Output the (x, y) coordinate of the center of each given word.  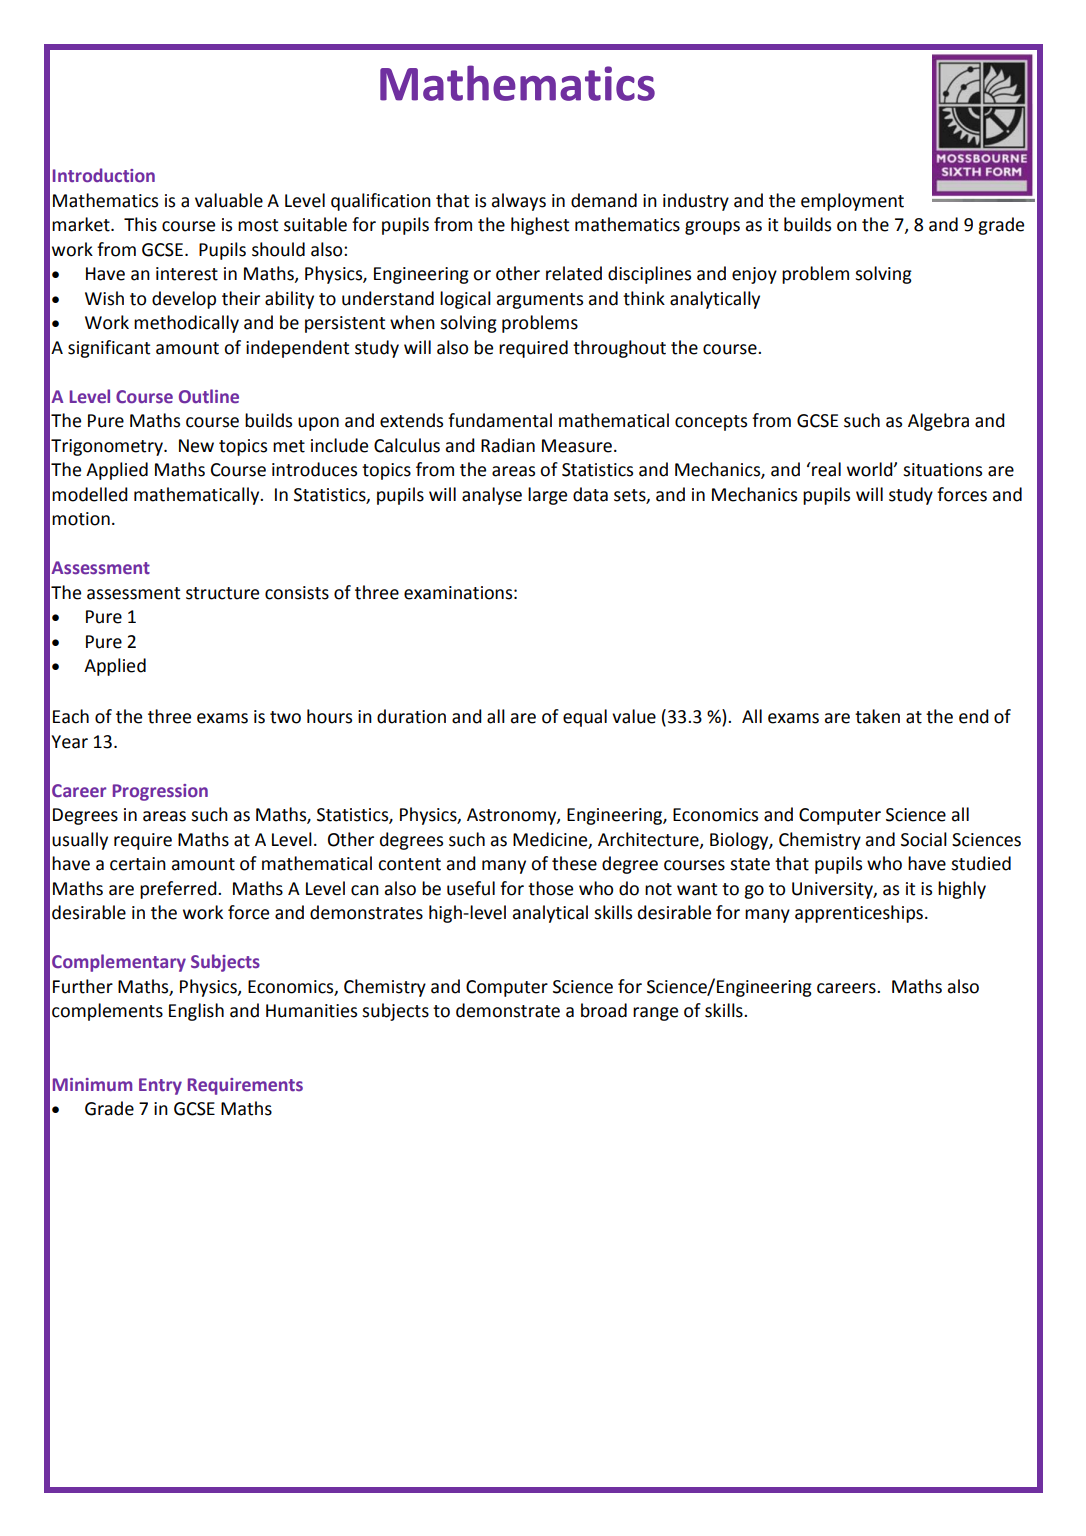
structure (222, 593)
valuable (229, 200)
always (519, 202)
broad (604, 1010)
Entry (160, 1086)
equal (585, 718)
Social (924, 839)
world (871, 469)
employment (852, 202)
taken (877, 716)
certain (138, 864)
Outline (209, 396)
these (574, 863)
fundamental (500, 420)
